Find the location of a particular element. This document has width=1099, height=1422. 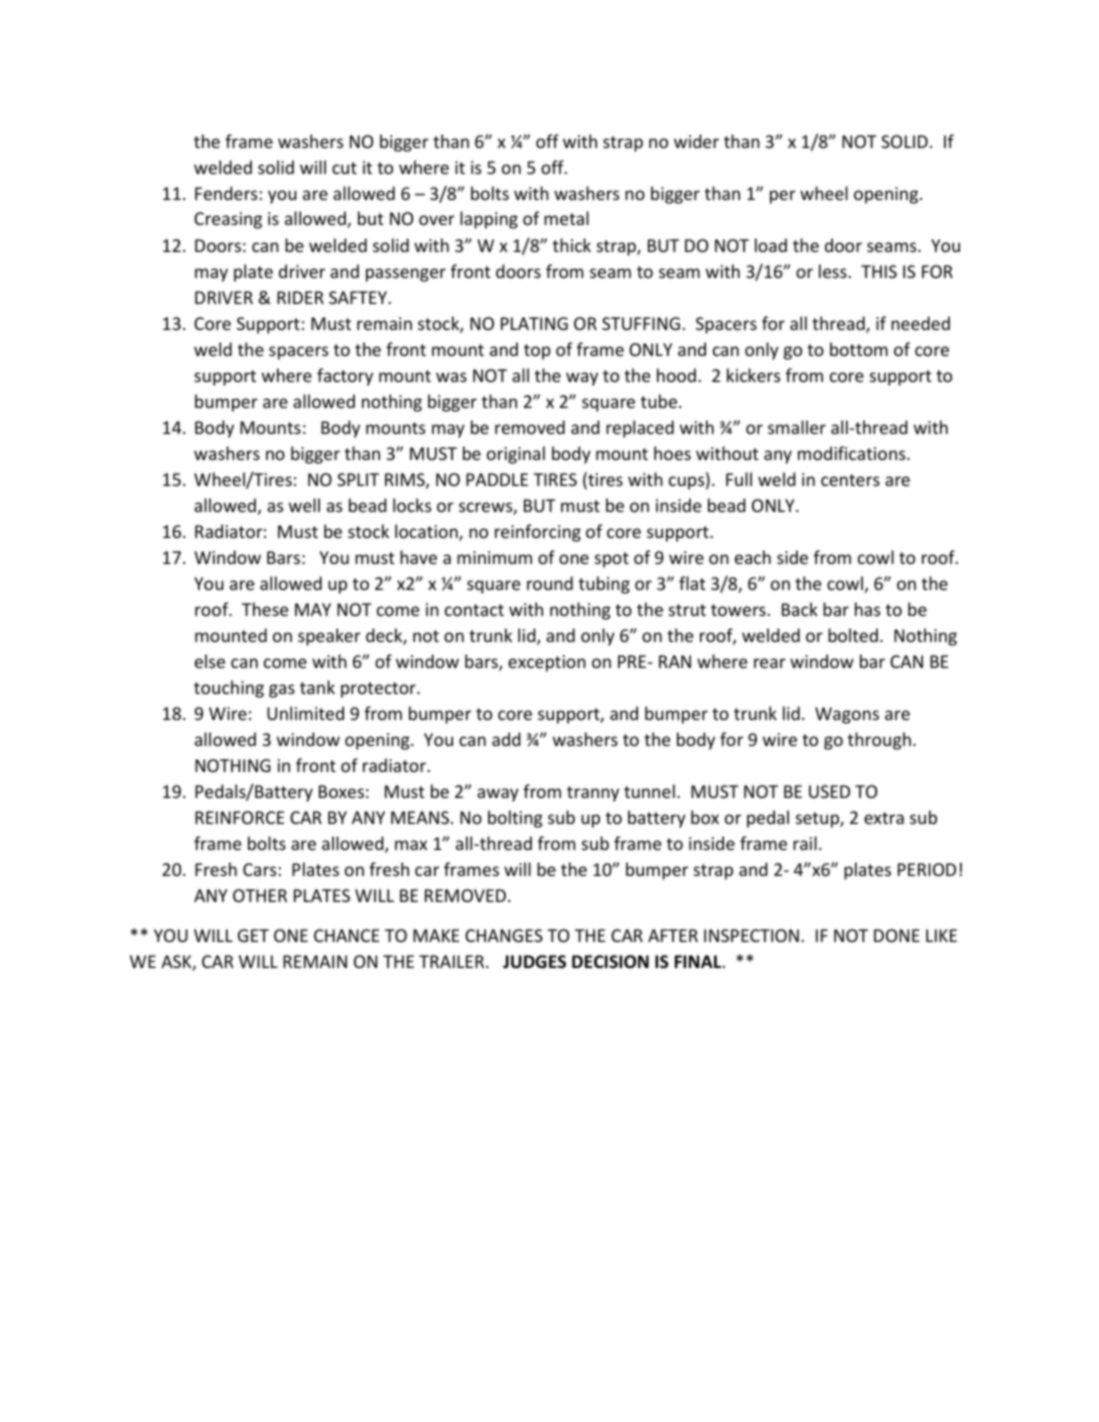

spot is located at coordinates (612, 560).
